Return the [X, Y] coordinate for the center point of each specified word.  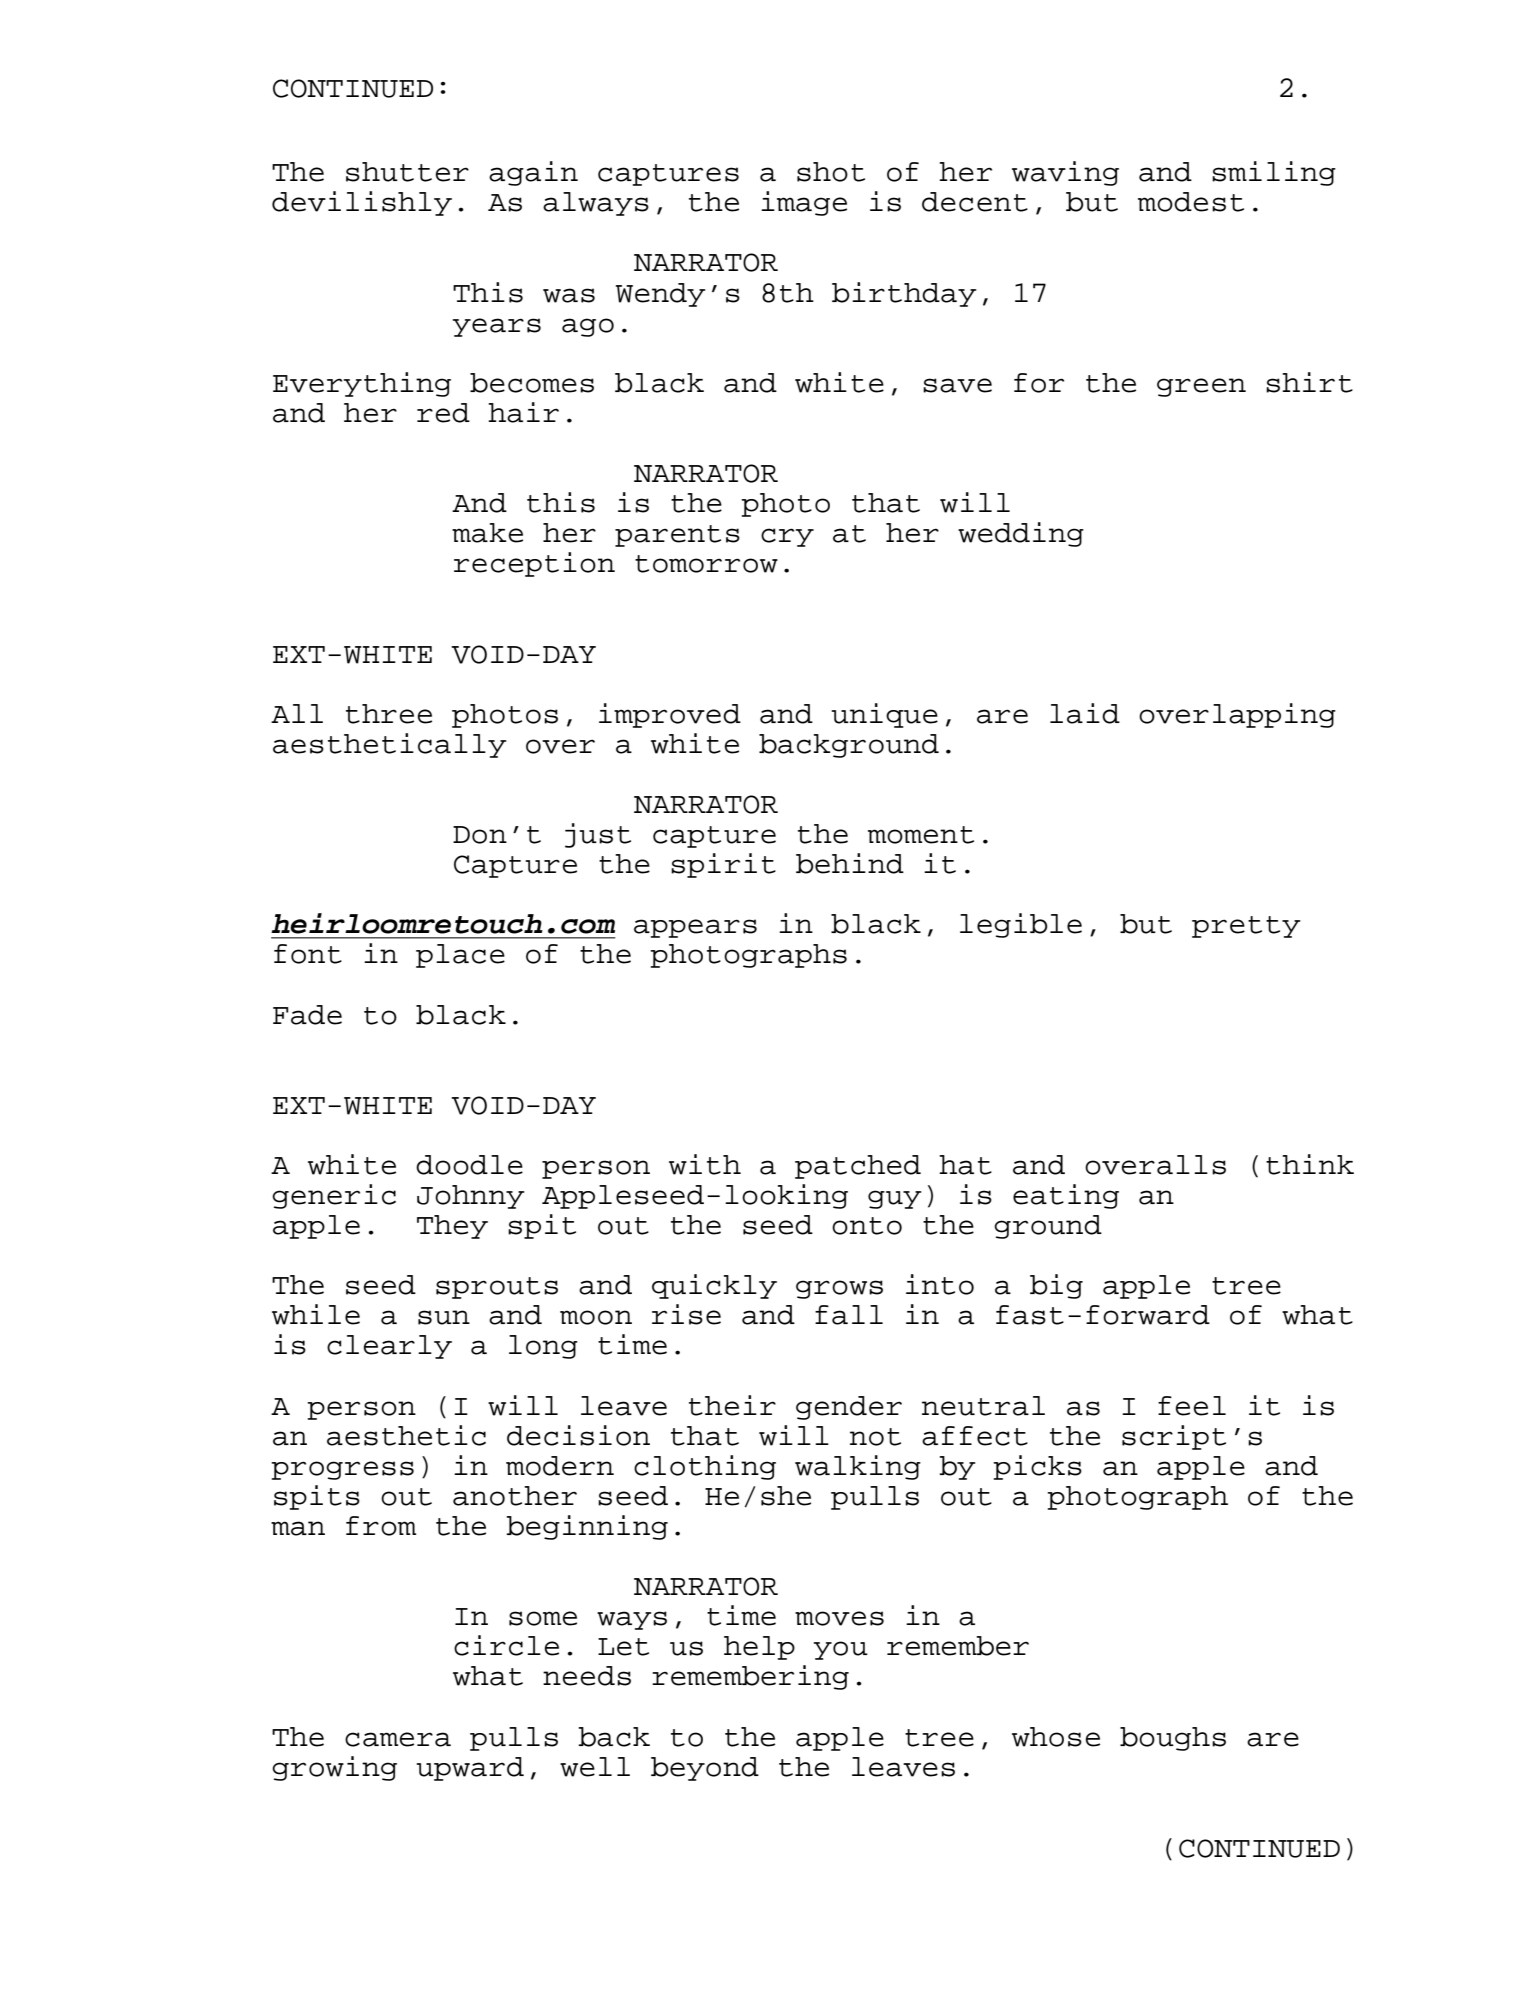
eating [1066, 1196]
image [804, 203]
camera [398, 1739]
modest [1191, 202]
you [841, 1650]
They [452, 1227]
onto [867, 1226]
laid [1085, 713]
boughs [1173, 1739]
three [389, 714]
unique [885, 715]
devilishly [362, 203]
